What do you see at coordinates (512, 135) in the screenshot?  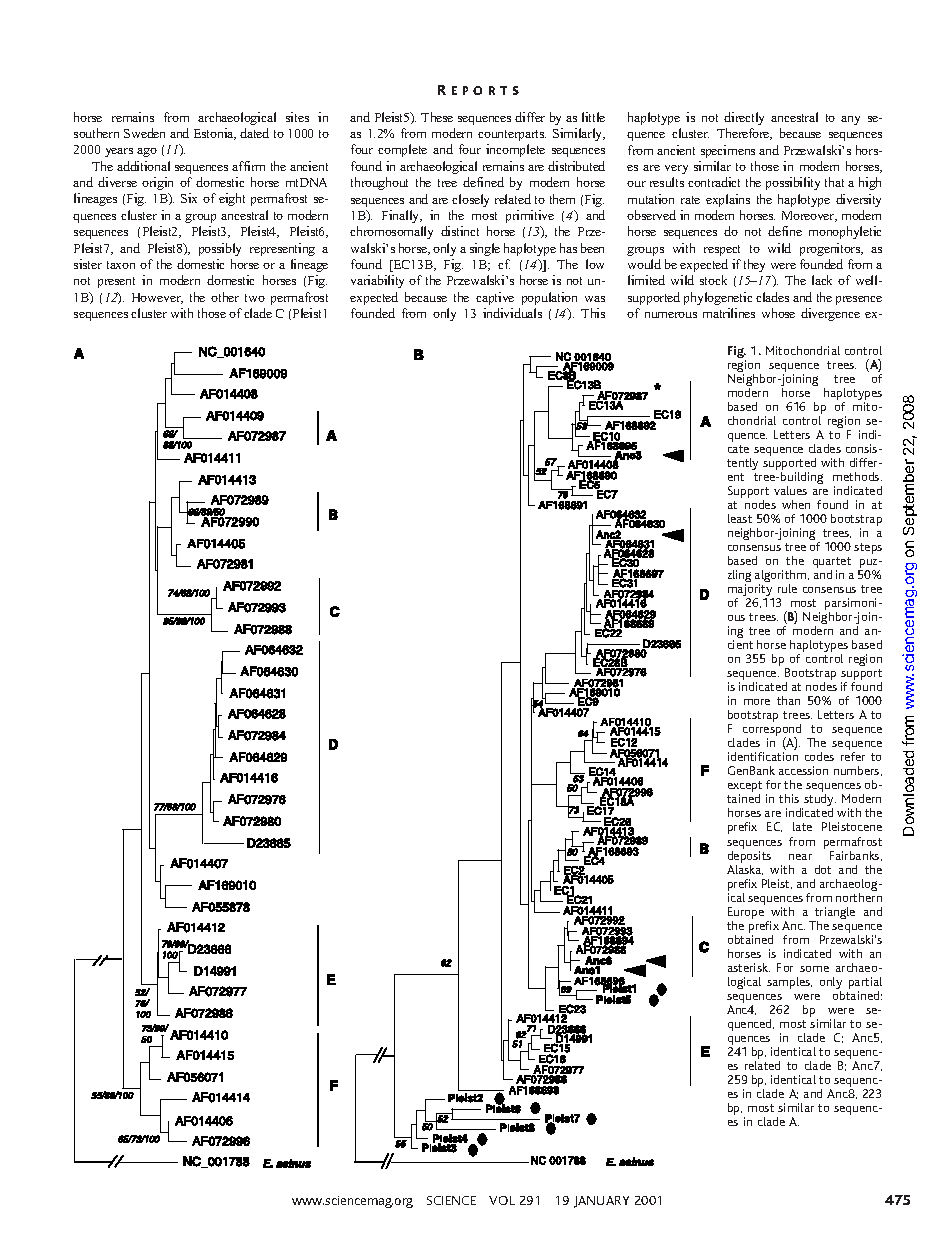 I see `counterparts` at bounding box center [512, 135].
